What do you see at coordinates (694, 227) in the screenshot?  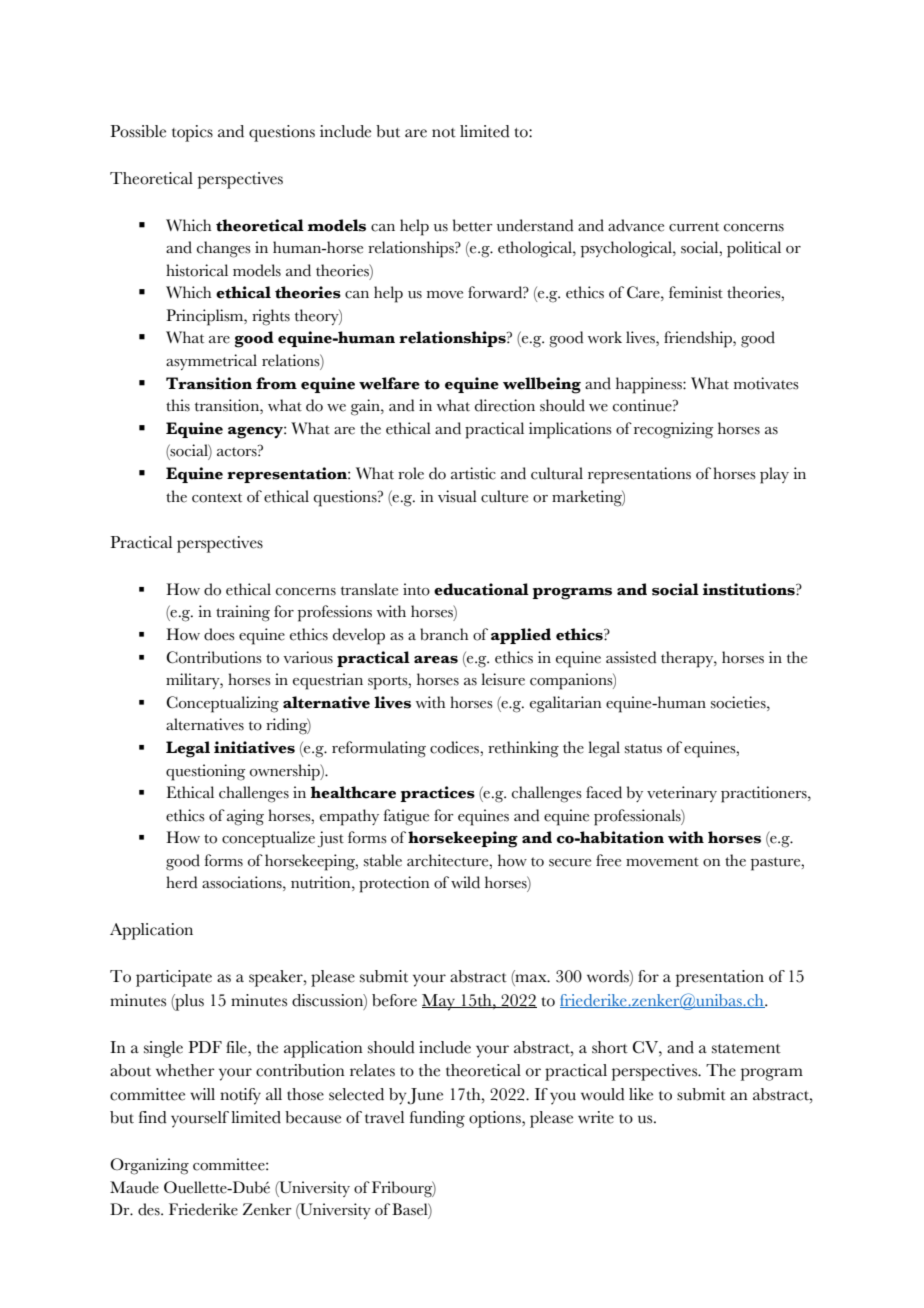 I see `current` at bounding box center [694, 227].
